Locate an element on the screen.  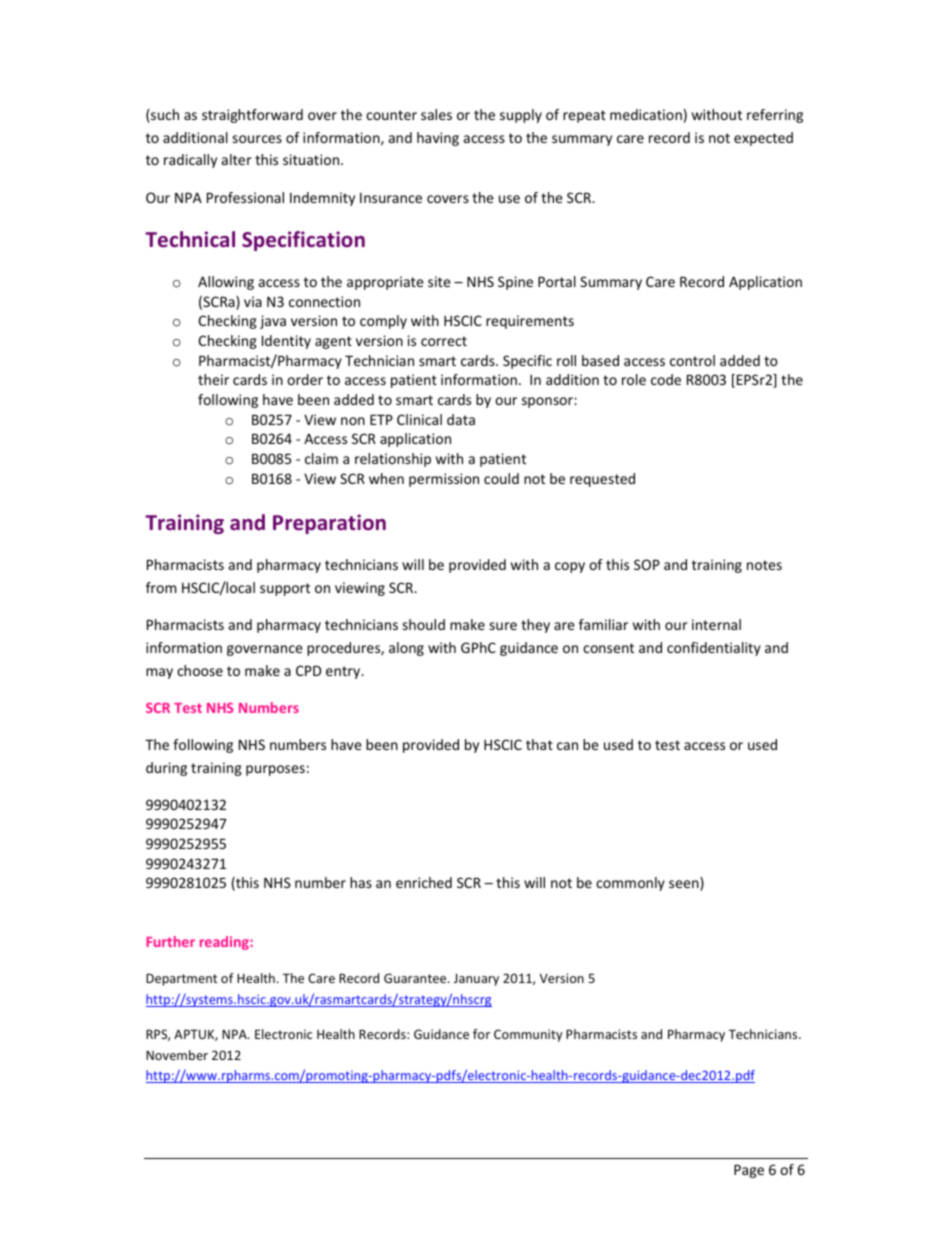
seen is located at coordinates (685, 885).
